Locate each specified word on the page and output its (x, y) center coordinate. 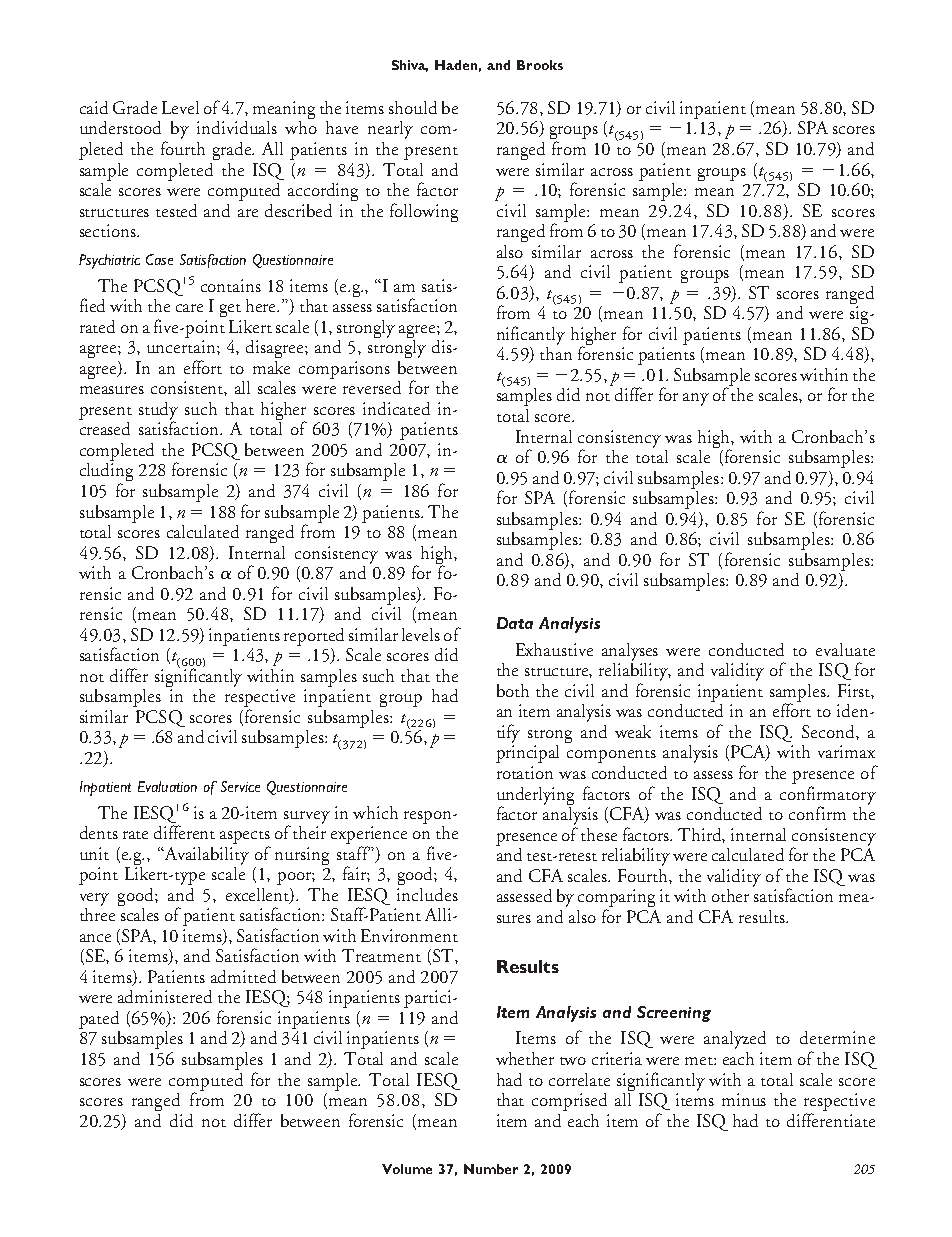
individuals (237, 127)
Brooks (540, 65)
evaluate (845, 649)
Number (491, 1169)
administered (165, 996)
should (413, 107)
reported (314, 637)
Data (515, 623)
